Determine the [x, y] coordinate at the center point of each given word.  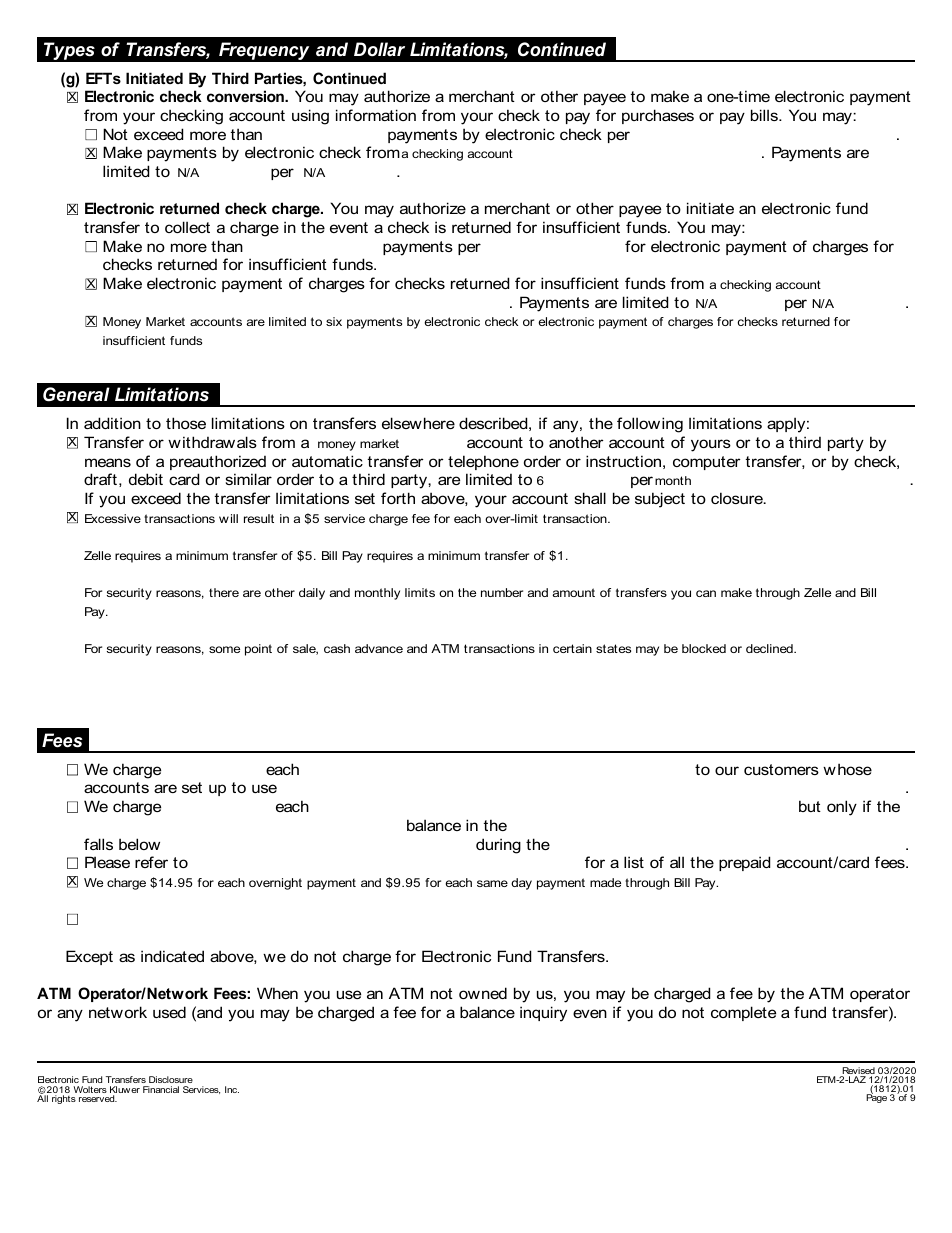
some [224, 649]
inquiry [543, 1014]
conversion [246, 96]
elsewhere [418, 423]
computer [706, 463]
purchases [658, 116]
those [186, 423]
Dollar [379, 49]
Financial [161, 1089]
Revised [858, 1072]
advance [379, 648]
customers [781, 769]
